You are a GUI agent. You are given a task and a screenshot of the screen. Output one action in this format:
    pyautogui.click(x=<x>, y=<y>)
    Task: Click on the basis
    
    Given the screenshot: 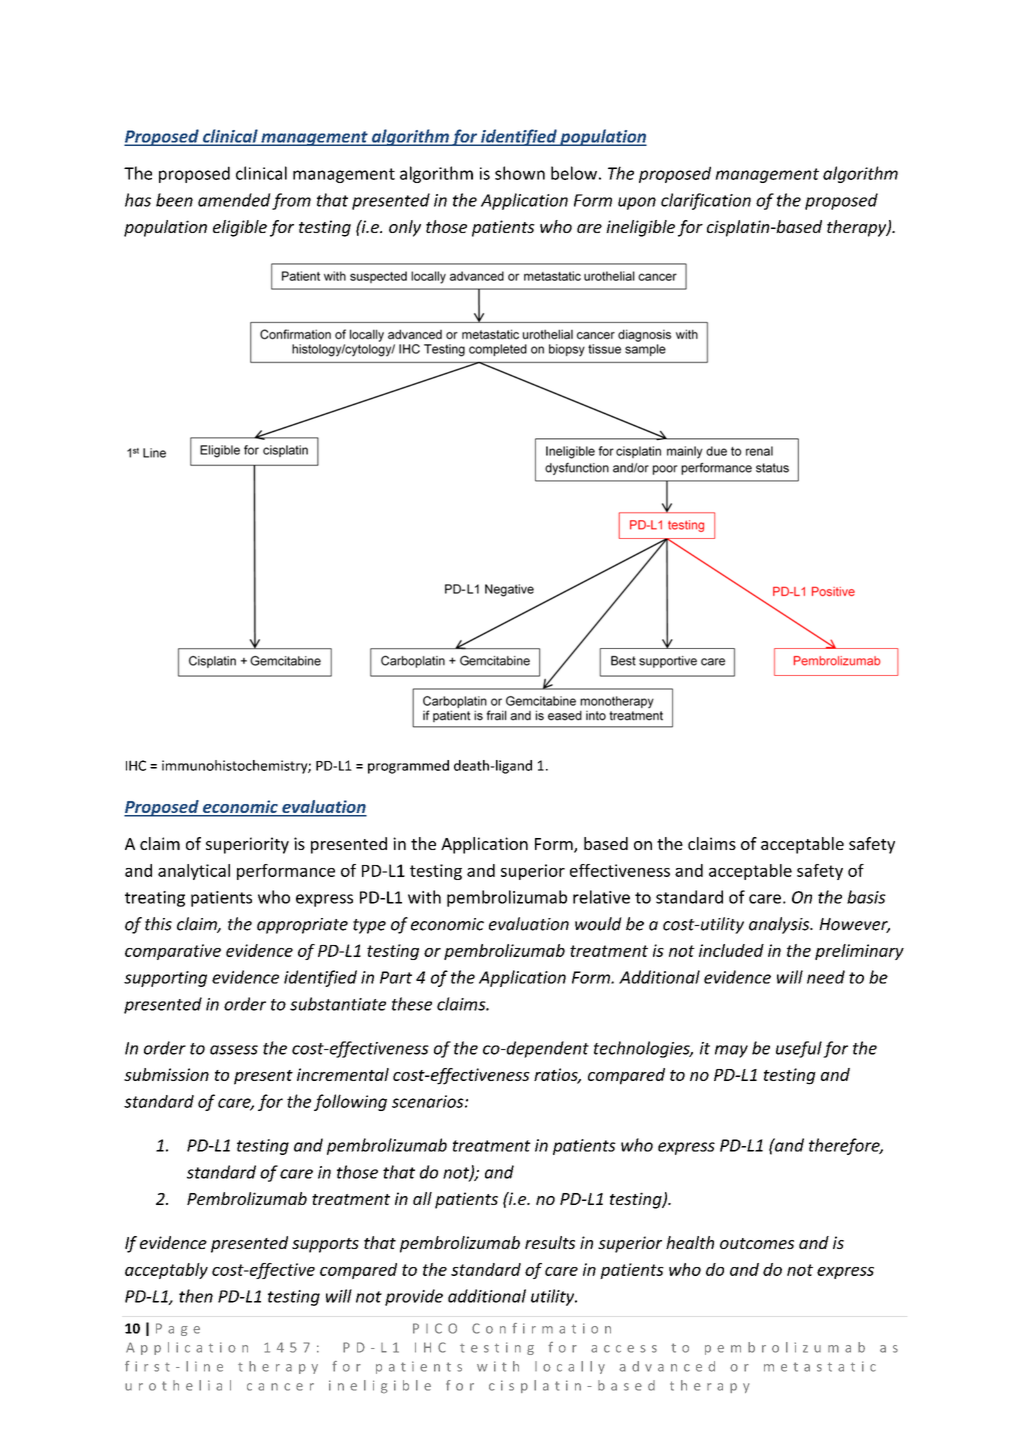 What is the action you would take?
    pyautogui.click(x=866, y=897)
